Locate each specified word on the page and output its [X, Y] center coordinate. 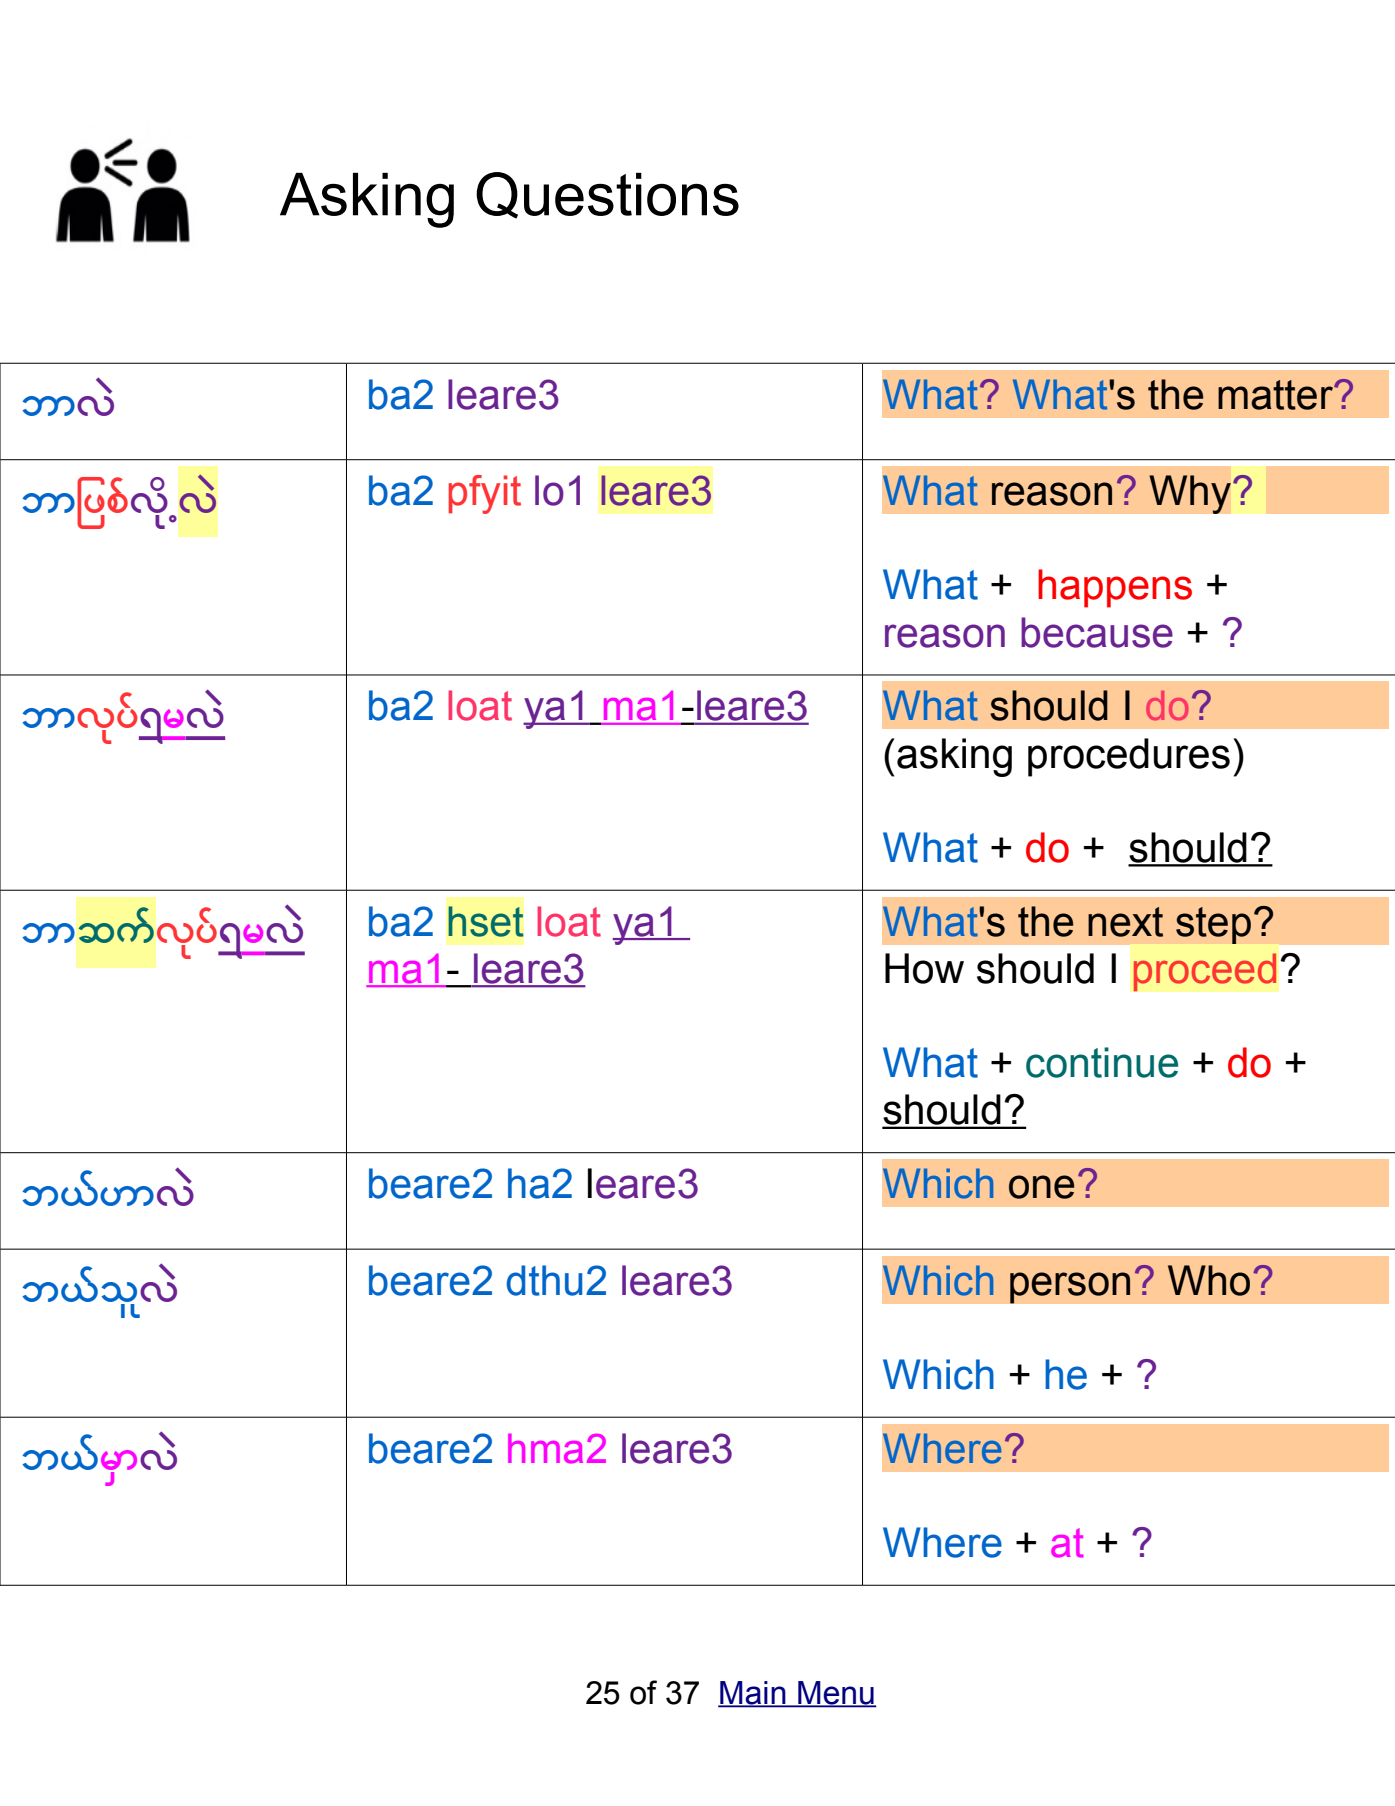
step [1213, 925]
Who [1209, 1280]
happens [1115, 588]
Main [753, 1693]
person [1070, 1288]
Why [1190, 494]
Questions [607, 195]
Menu [836, 1693]
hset [486, 921]
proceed [1204, 972]
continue [1102, 1062]
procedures [1129, 757]
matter [1276, 395]
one [1041, 1187]
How [924, 968]
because [1097, 632]
